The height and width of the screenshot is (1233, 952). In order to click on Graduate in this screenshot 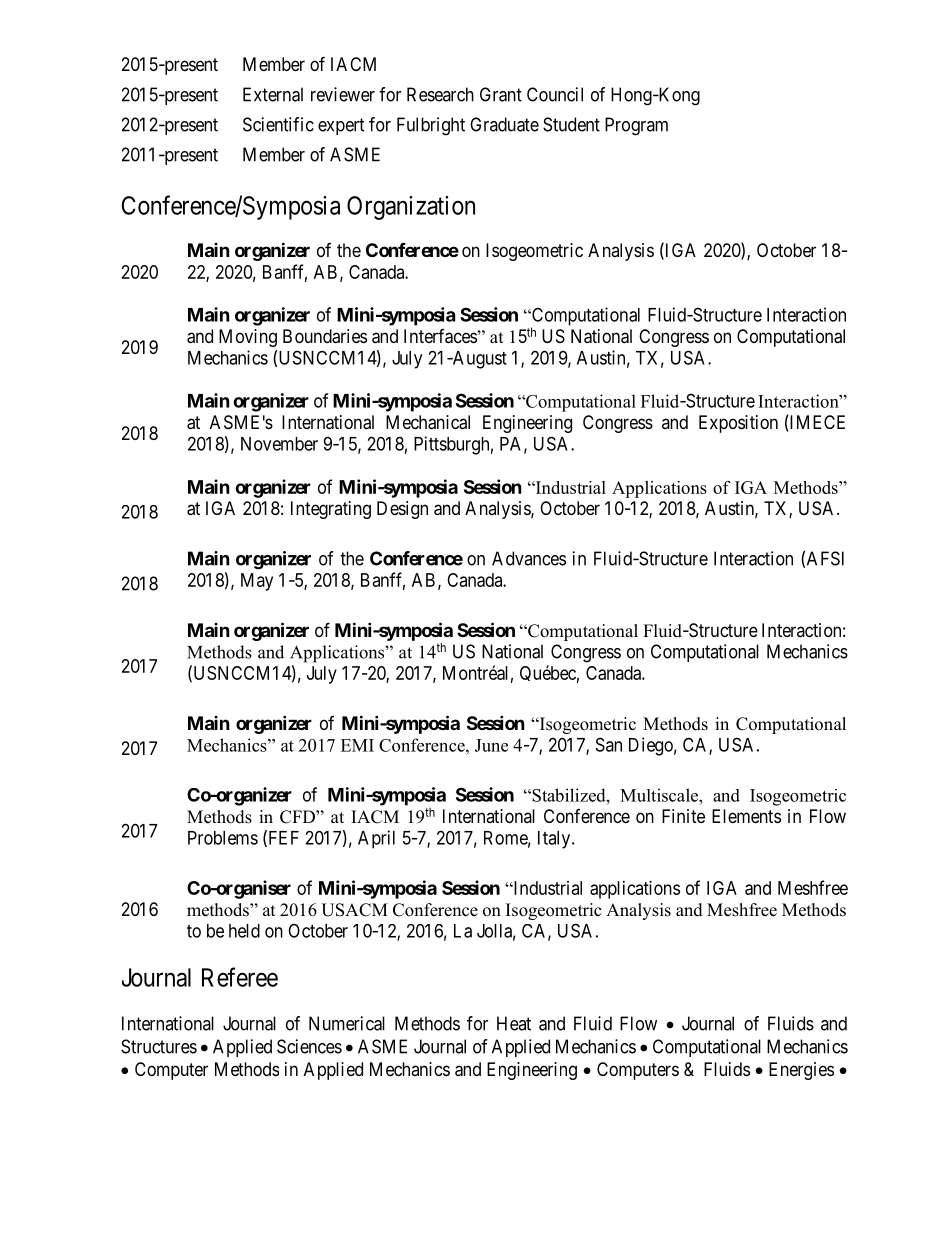, I will do `click(504, 124)`.
